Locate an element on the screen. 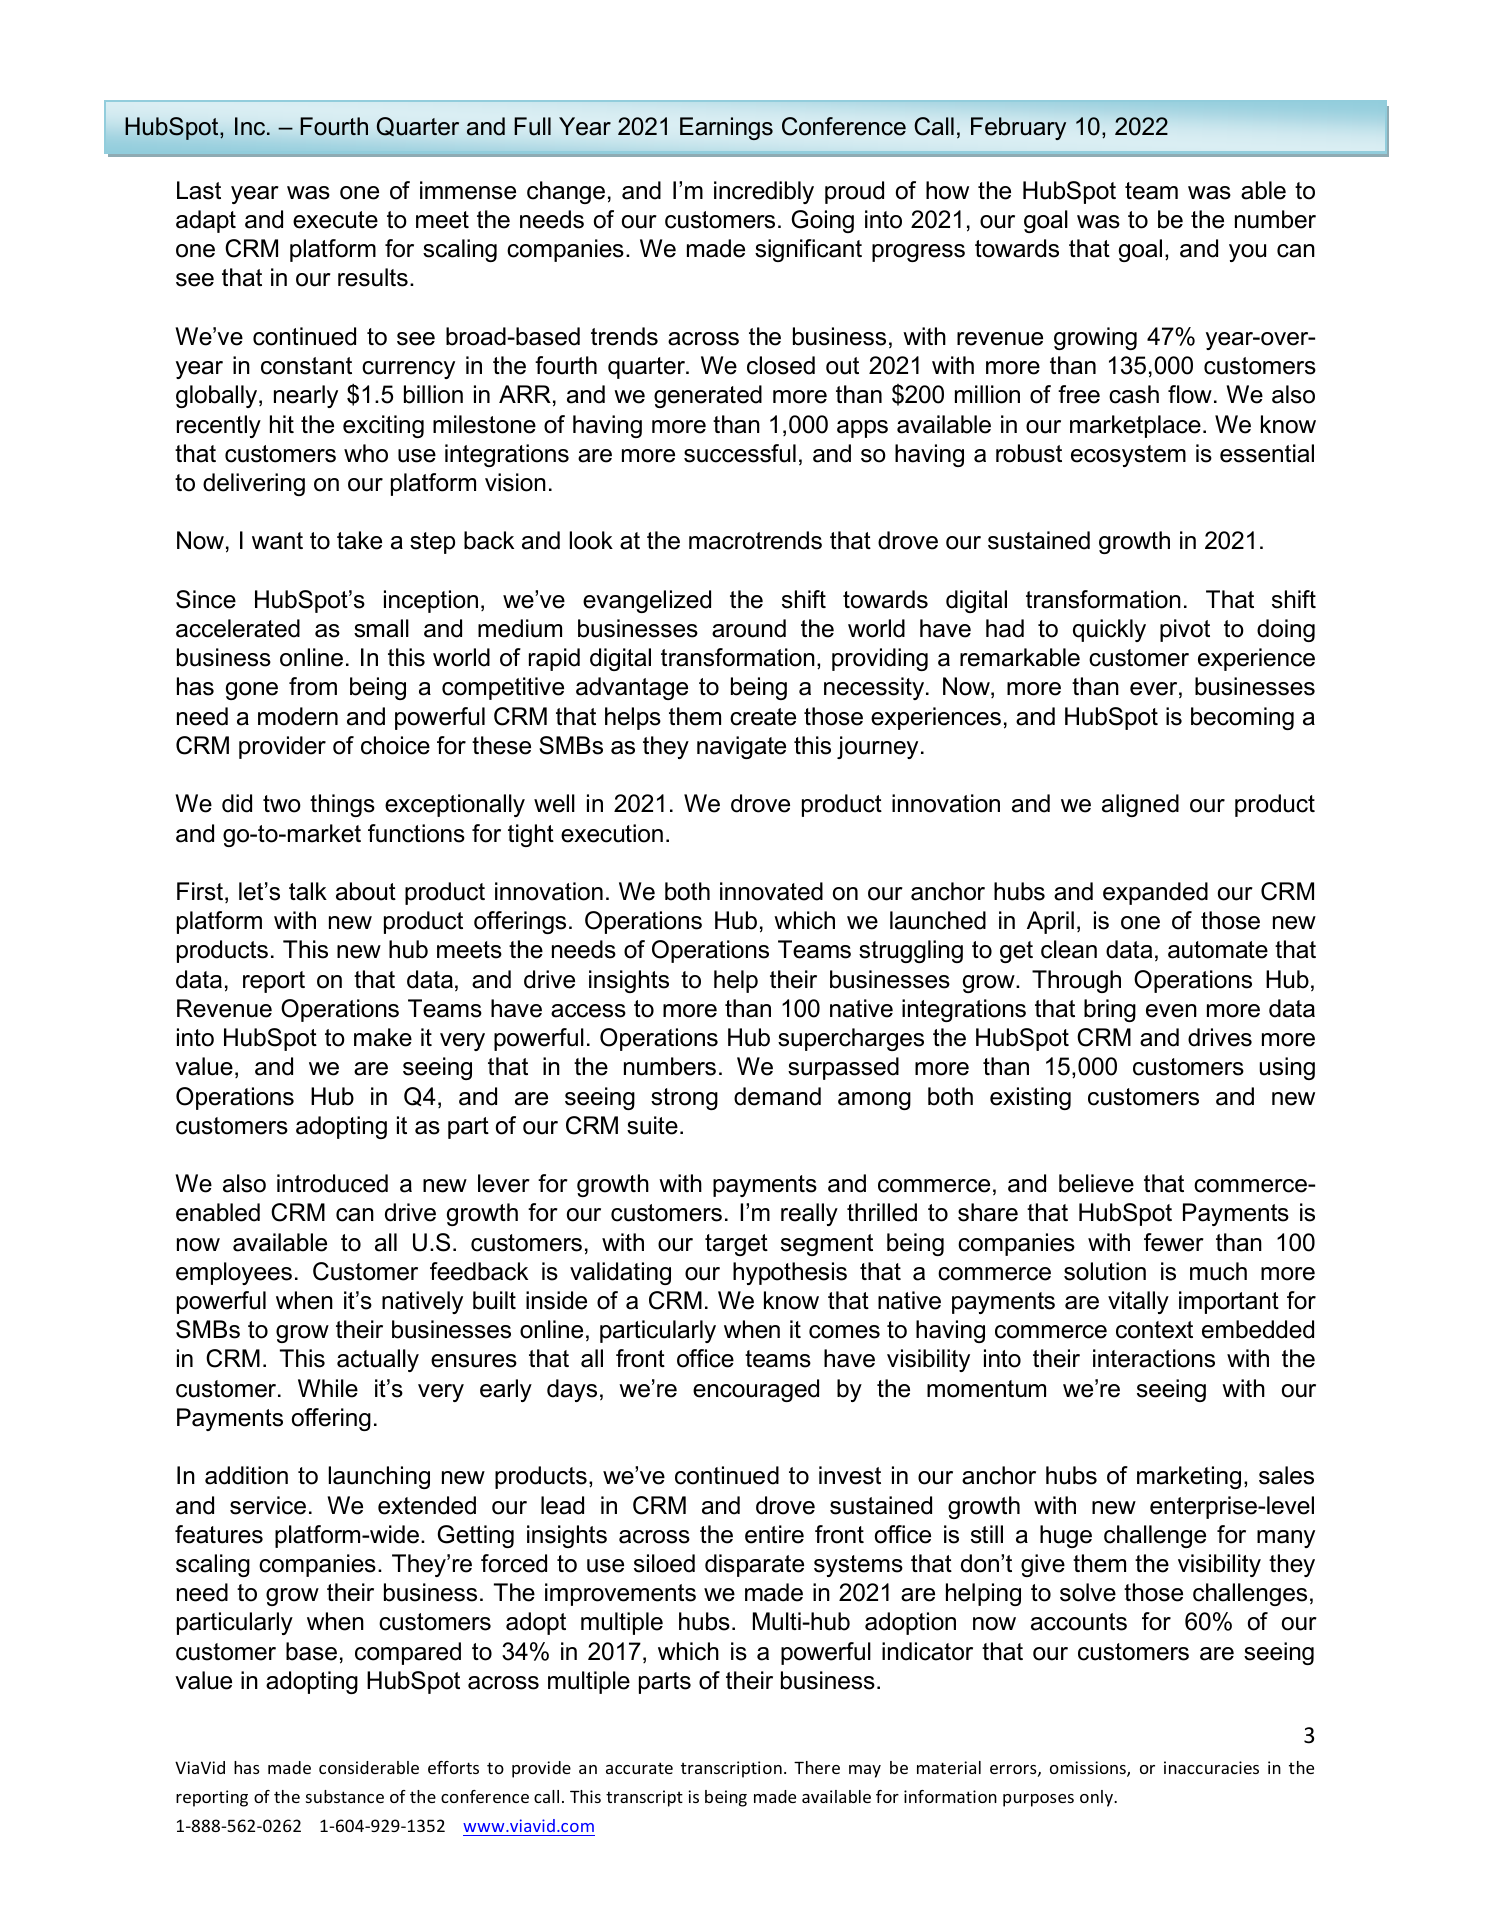 This screenshot has height=1929, width=1491. you is located at coordinates (1247, 253).
